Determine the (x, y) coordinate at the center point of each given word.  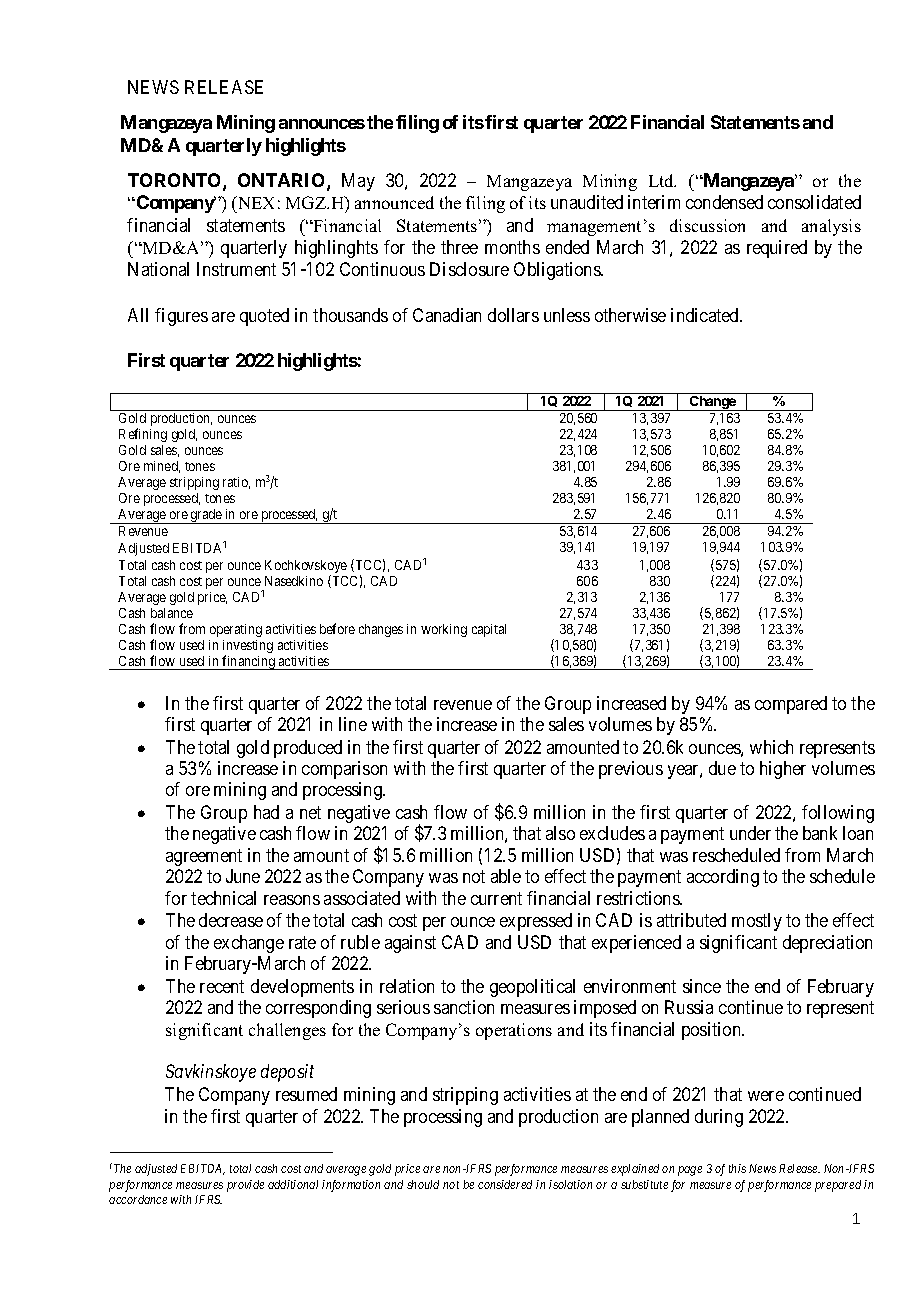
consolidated (814, 202)
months (512, 247)
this (737, 1168)
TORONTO (176, 181)
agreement (204, 857)
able (506, 876)
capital (489, 630)
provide (245, 1186)
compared (791, 705)
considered (505, 1184)
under (750, 833)
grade (206, 516)
